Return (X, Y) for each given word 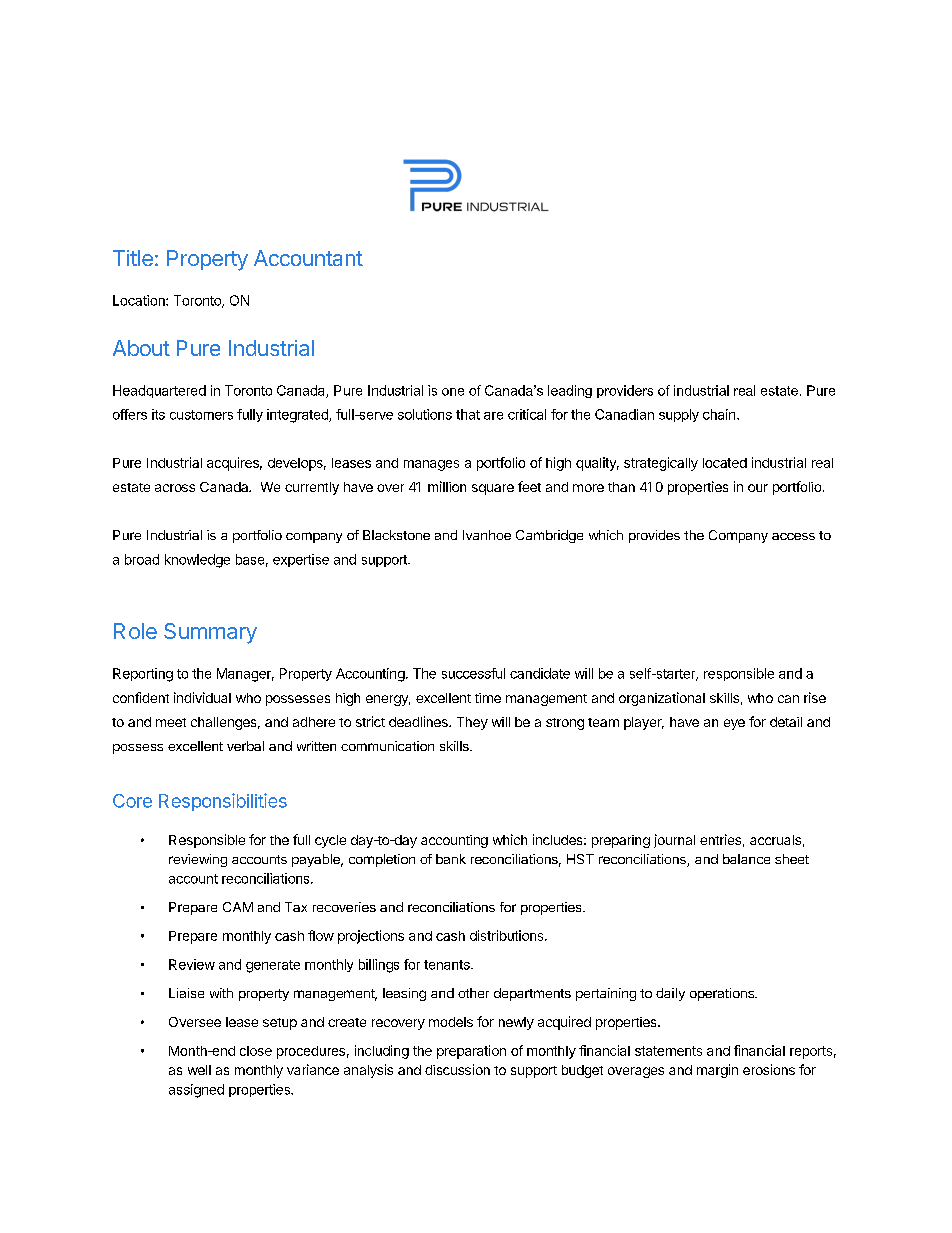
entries (720, 839)
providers (625, 391)
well (199, 1070)
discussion (457, 1069)
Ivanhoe (487, 535)
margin (717, 1071)
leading (570, 391)
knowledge (197, 561)
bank (451, 859)
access (793, 536)
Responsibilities (223, 802)
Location (140, 300)
